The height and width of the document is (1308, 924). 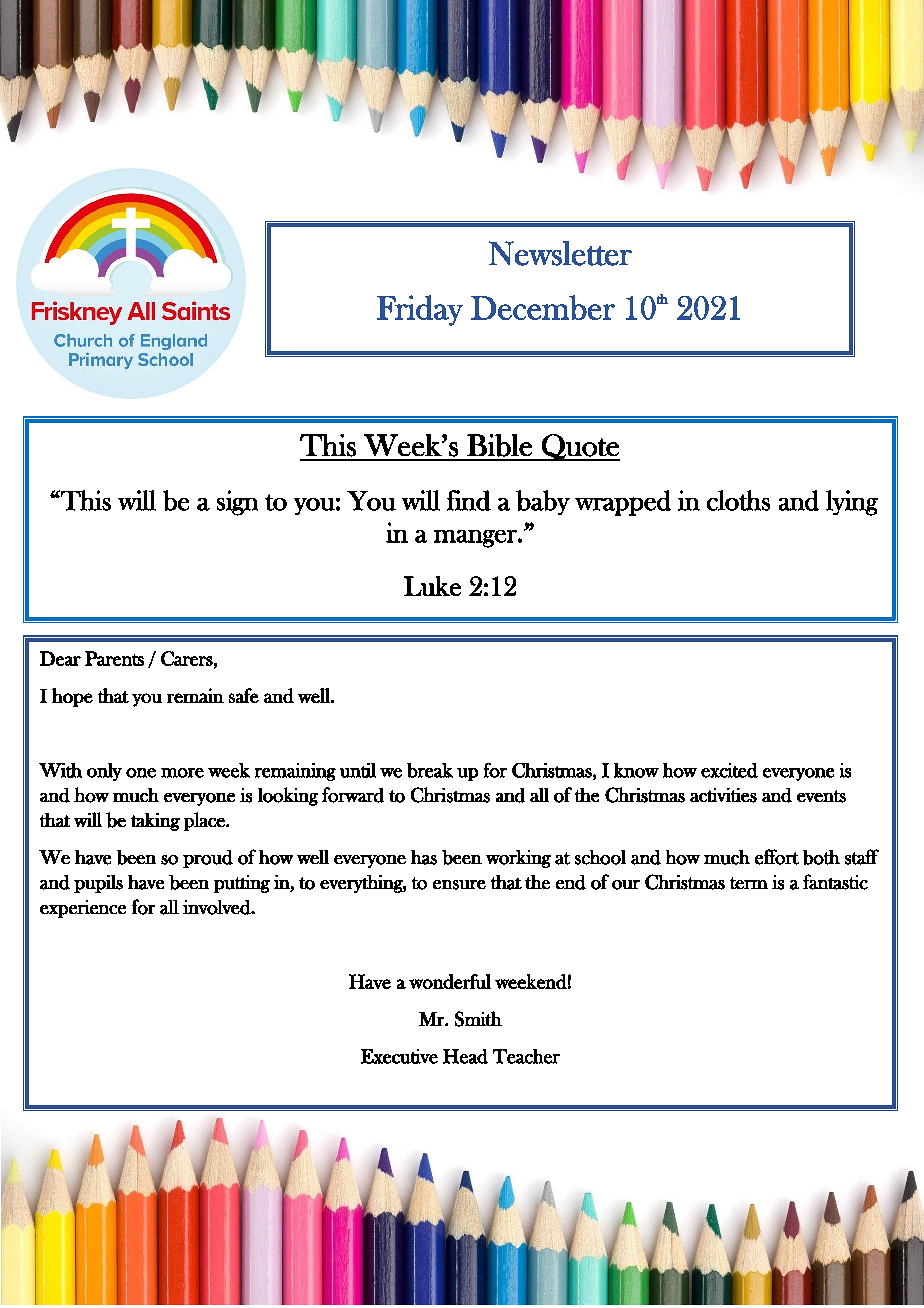 I want to click on excited, so click(x=729, y=770).
